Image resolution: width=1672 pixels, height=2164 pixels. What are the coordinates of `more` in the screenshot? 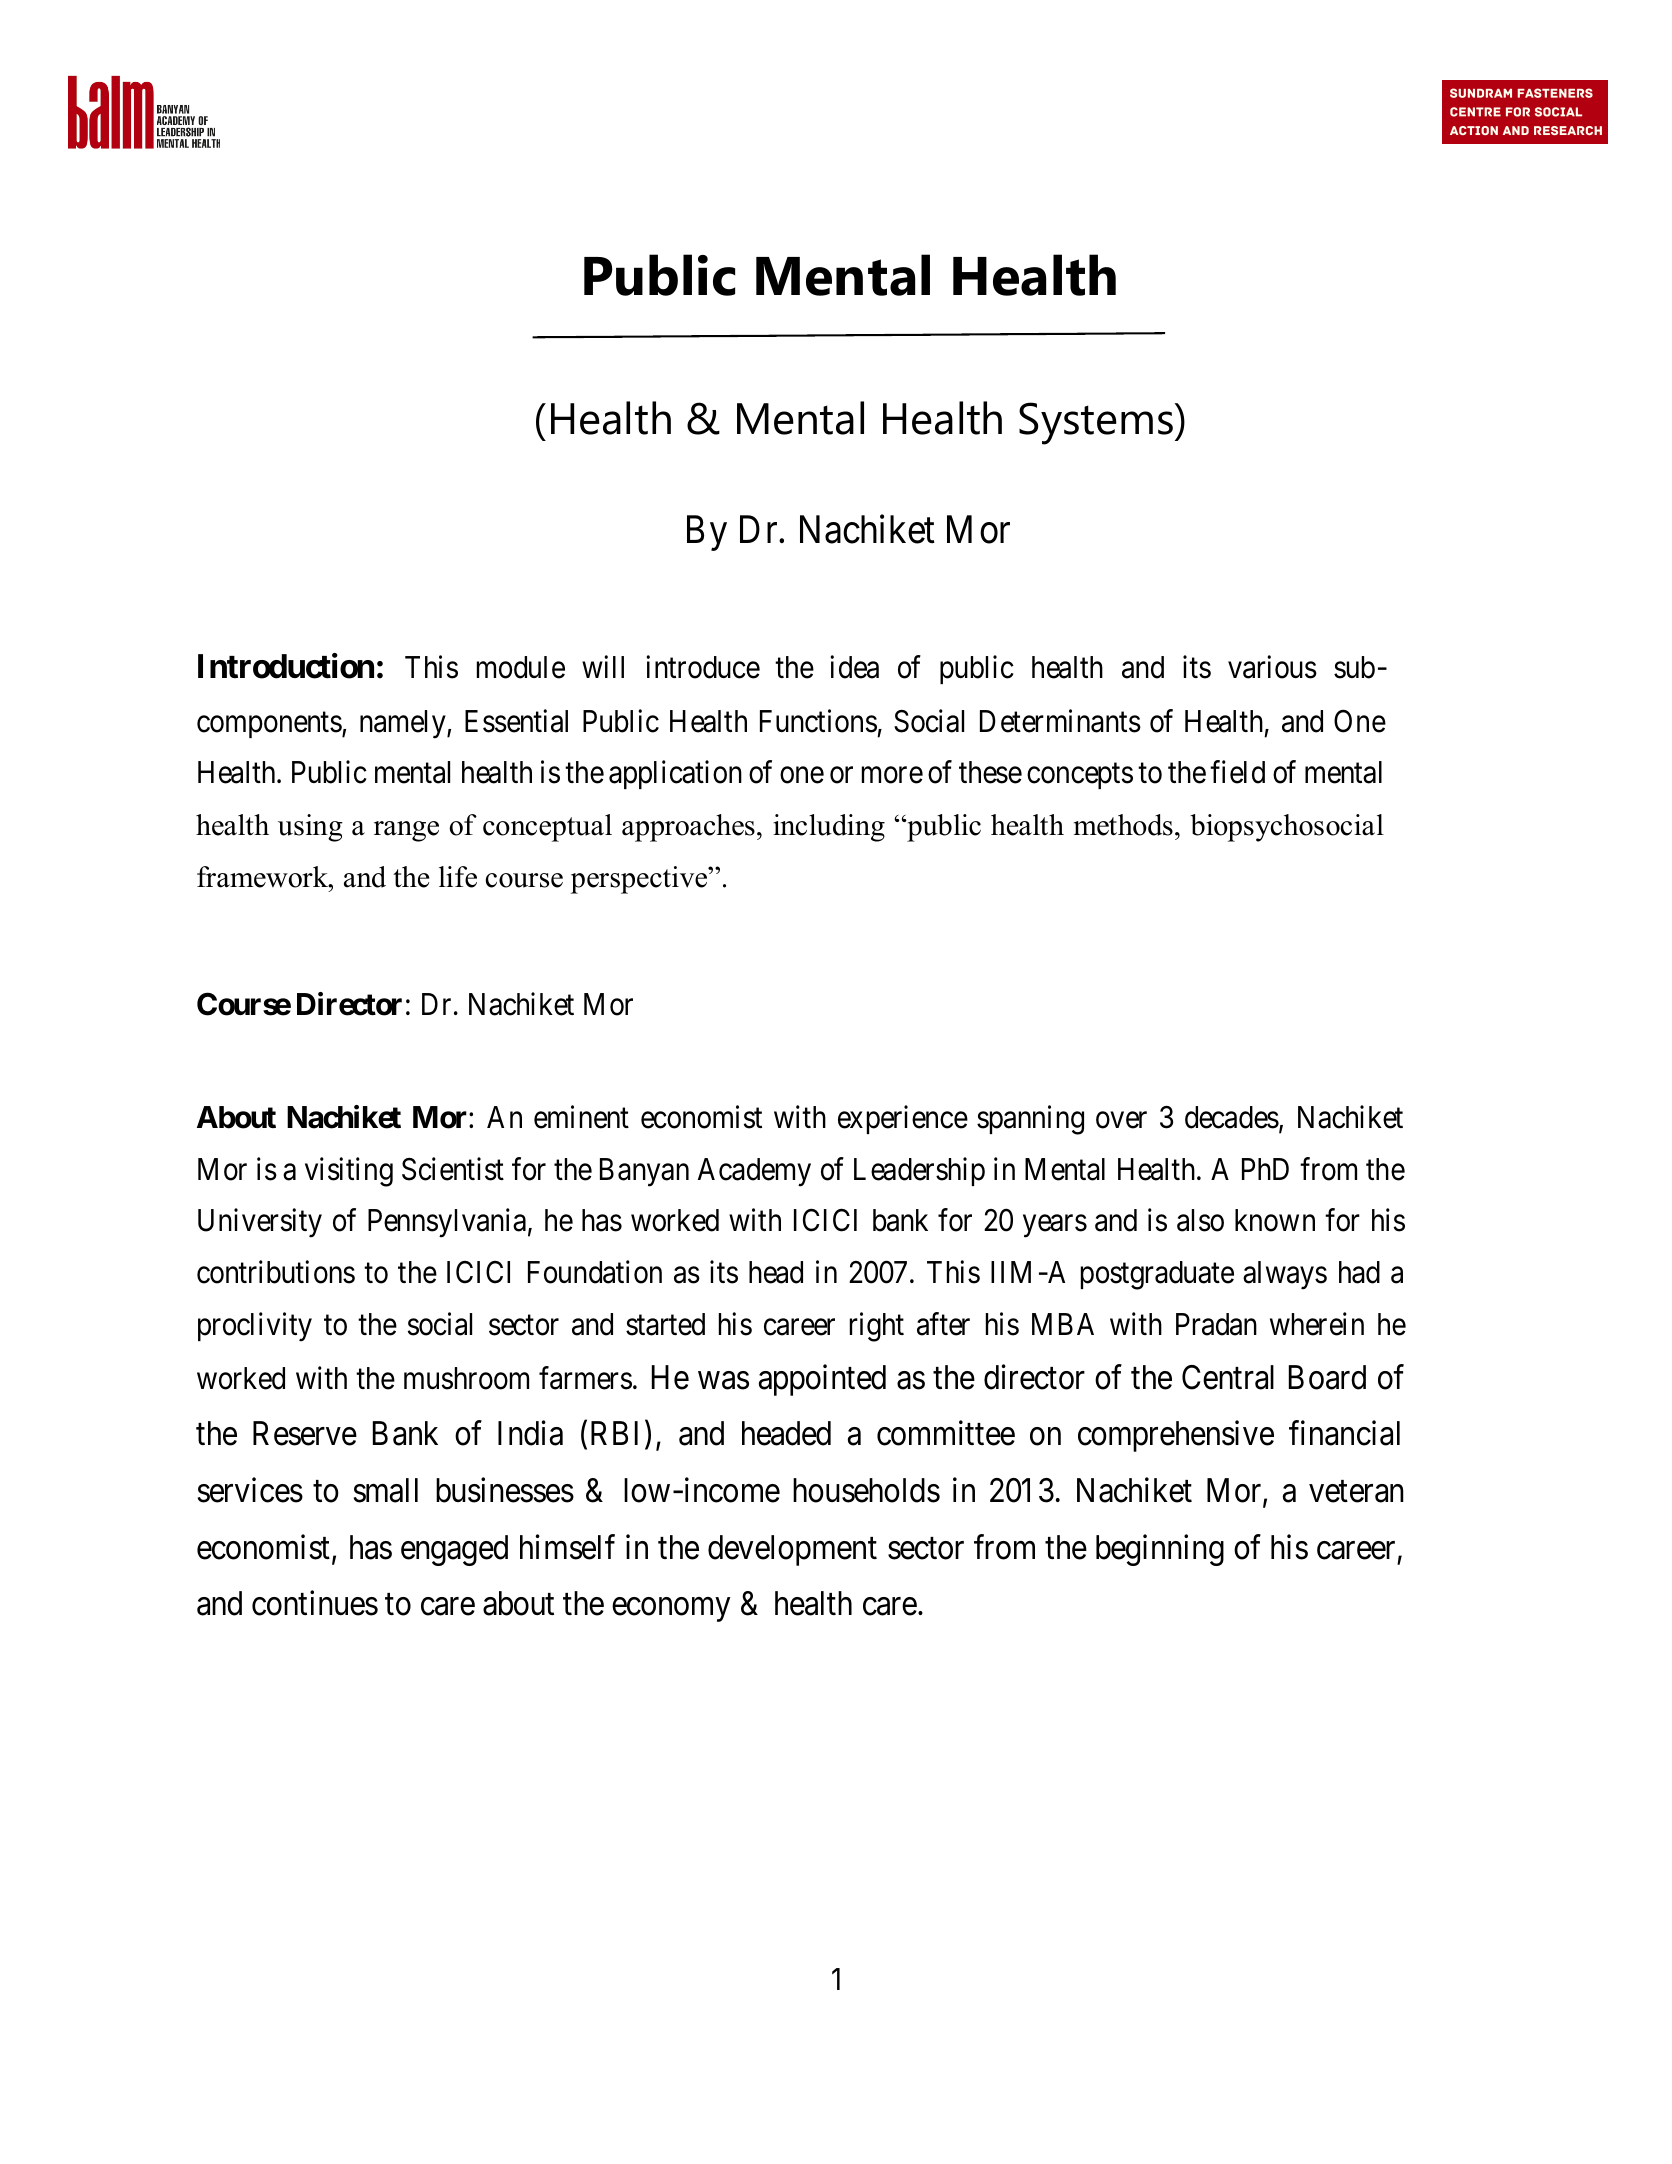 It's located at (892, 775).
